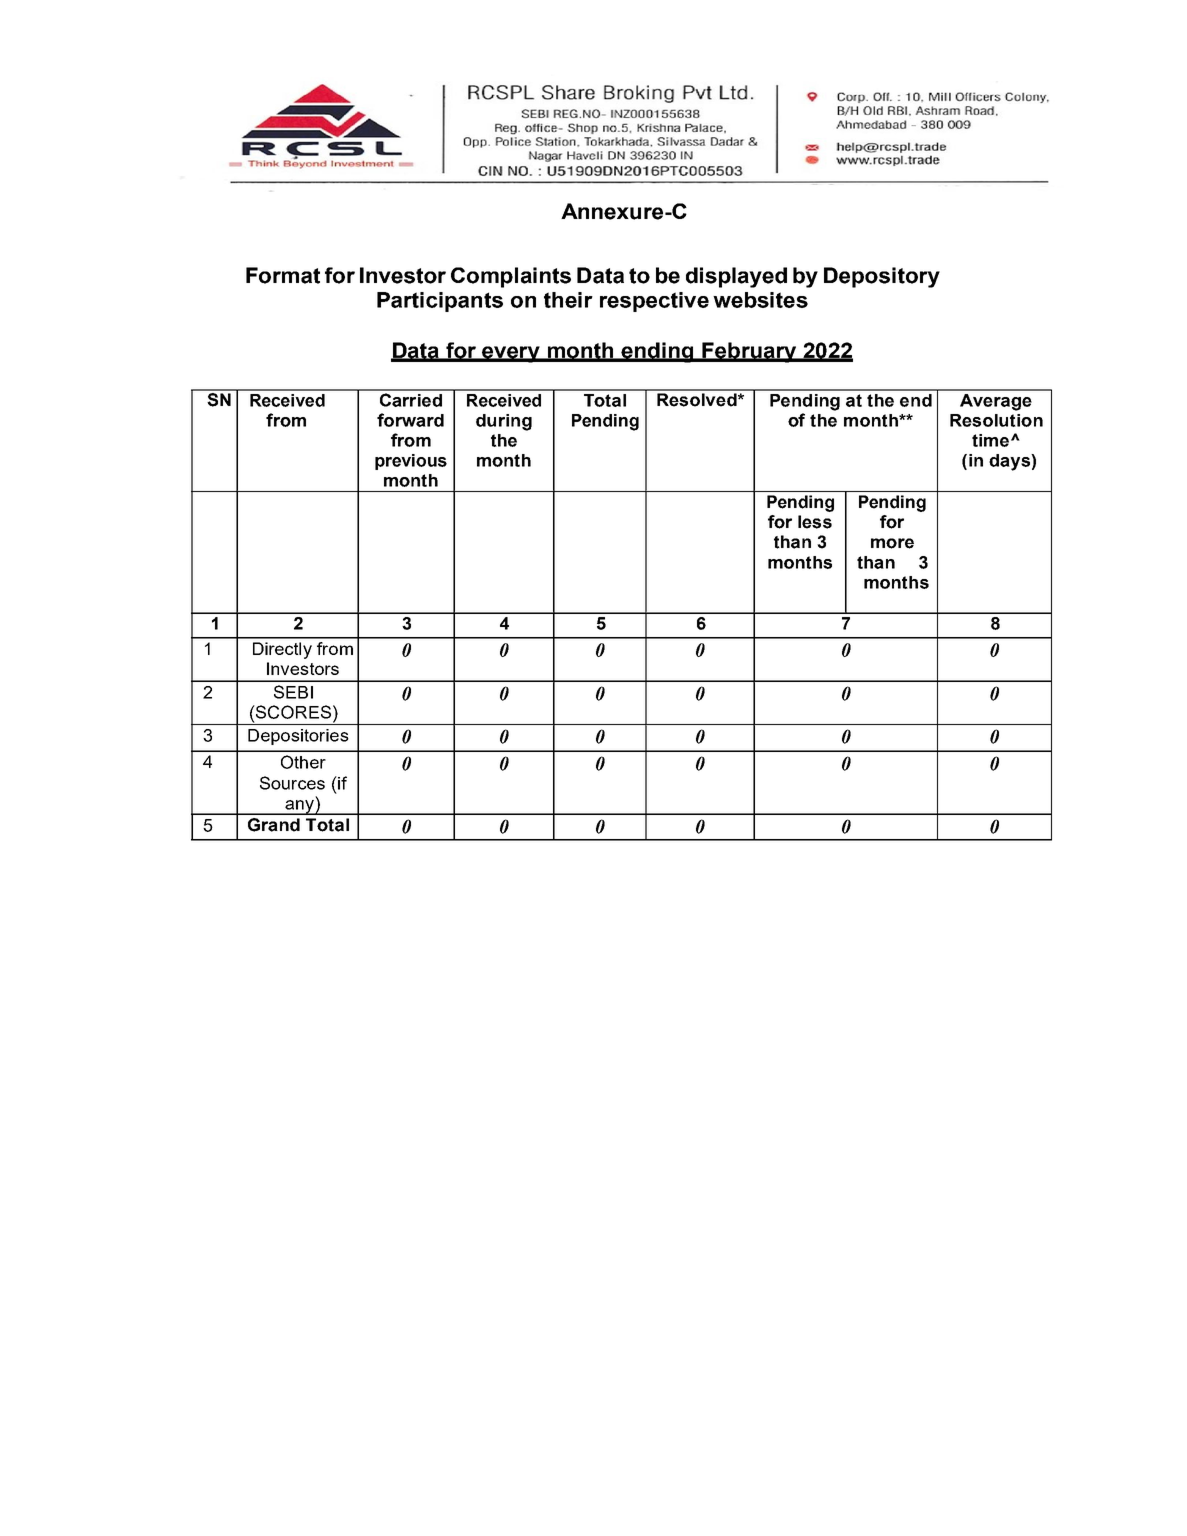 This document has width=1187, height=1536. Describe the element at coordinates (292, 783) in the document. I see `Sources` at that location.
